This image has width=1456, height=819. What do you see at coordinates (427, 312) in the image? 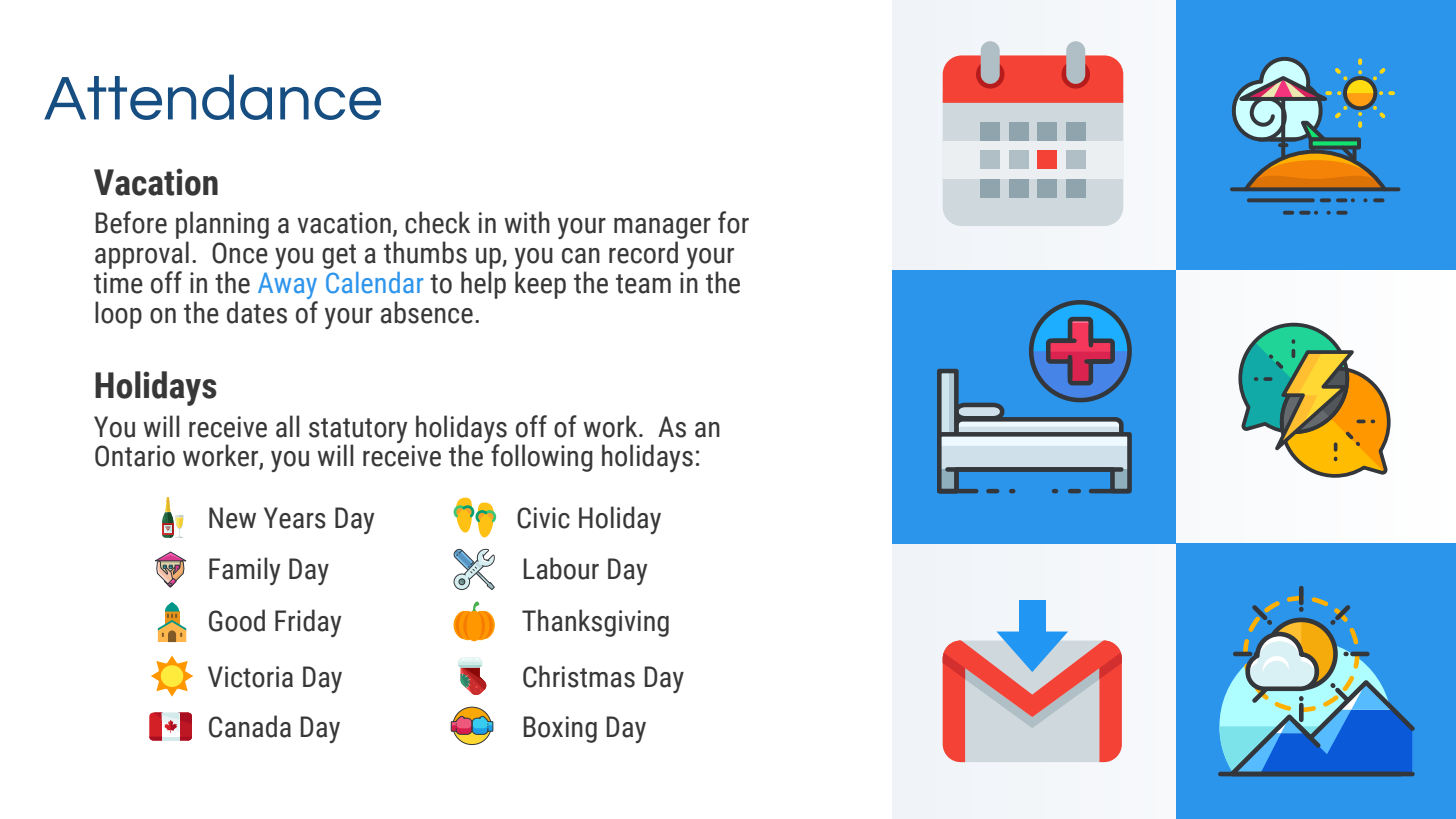
I see `absence` at bounding box center [427, 312].
